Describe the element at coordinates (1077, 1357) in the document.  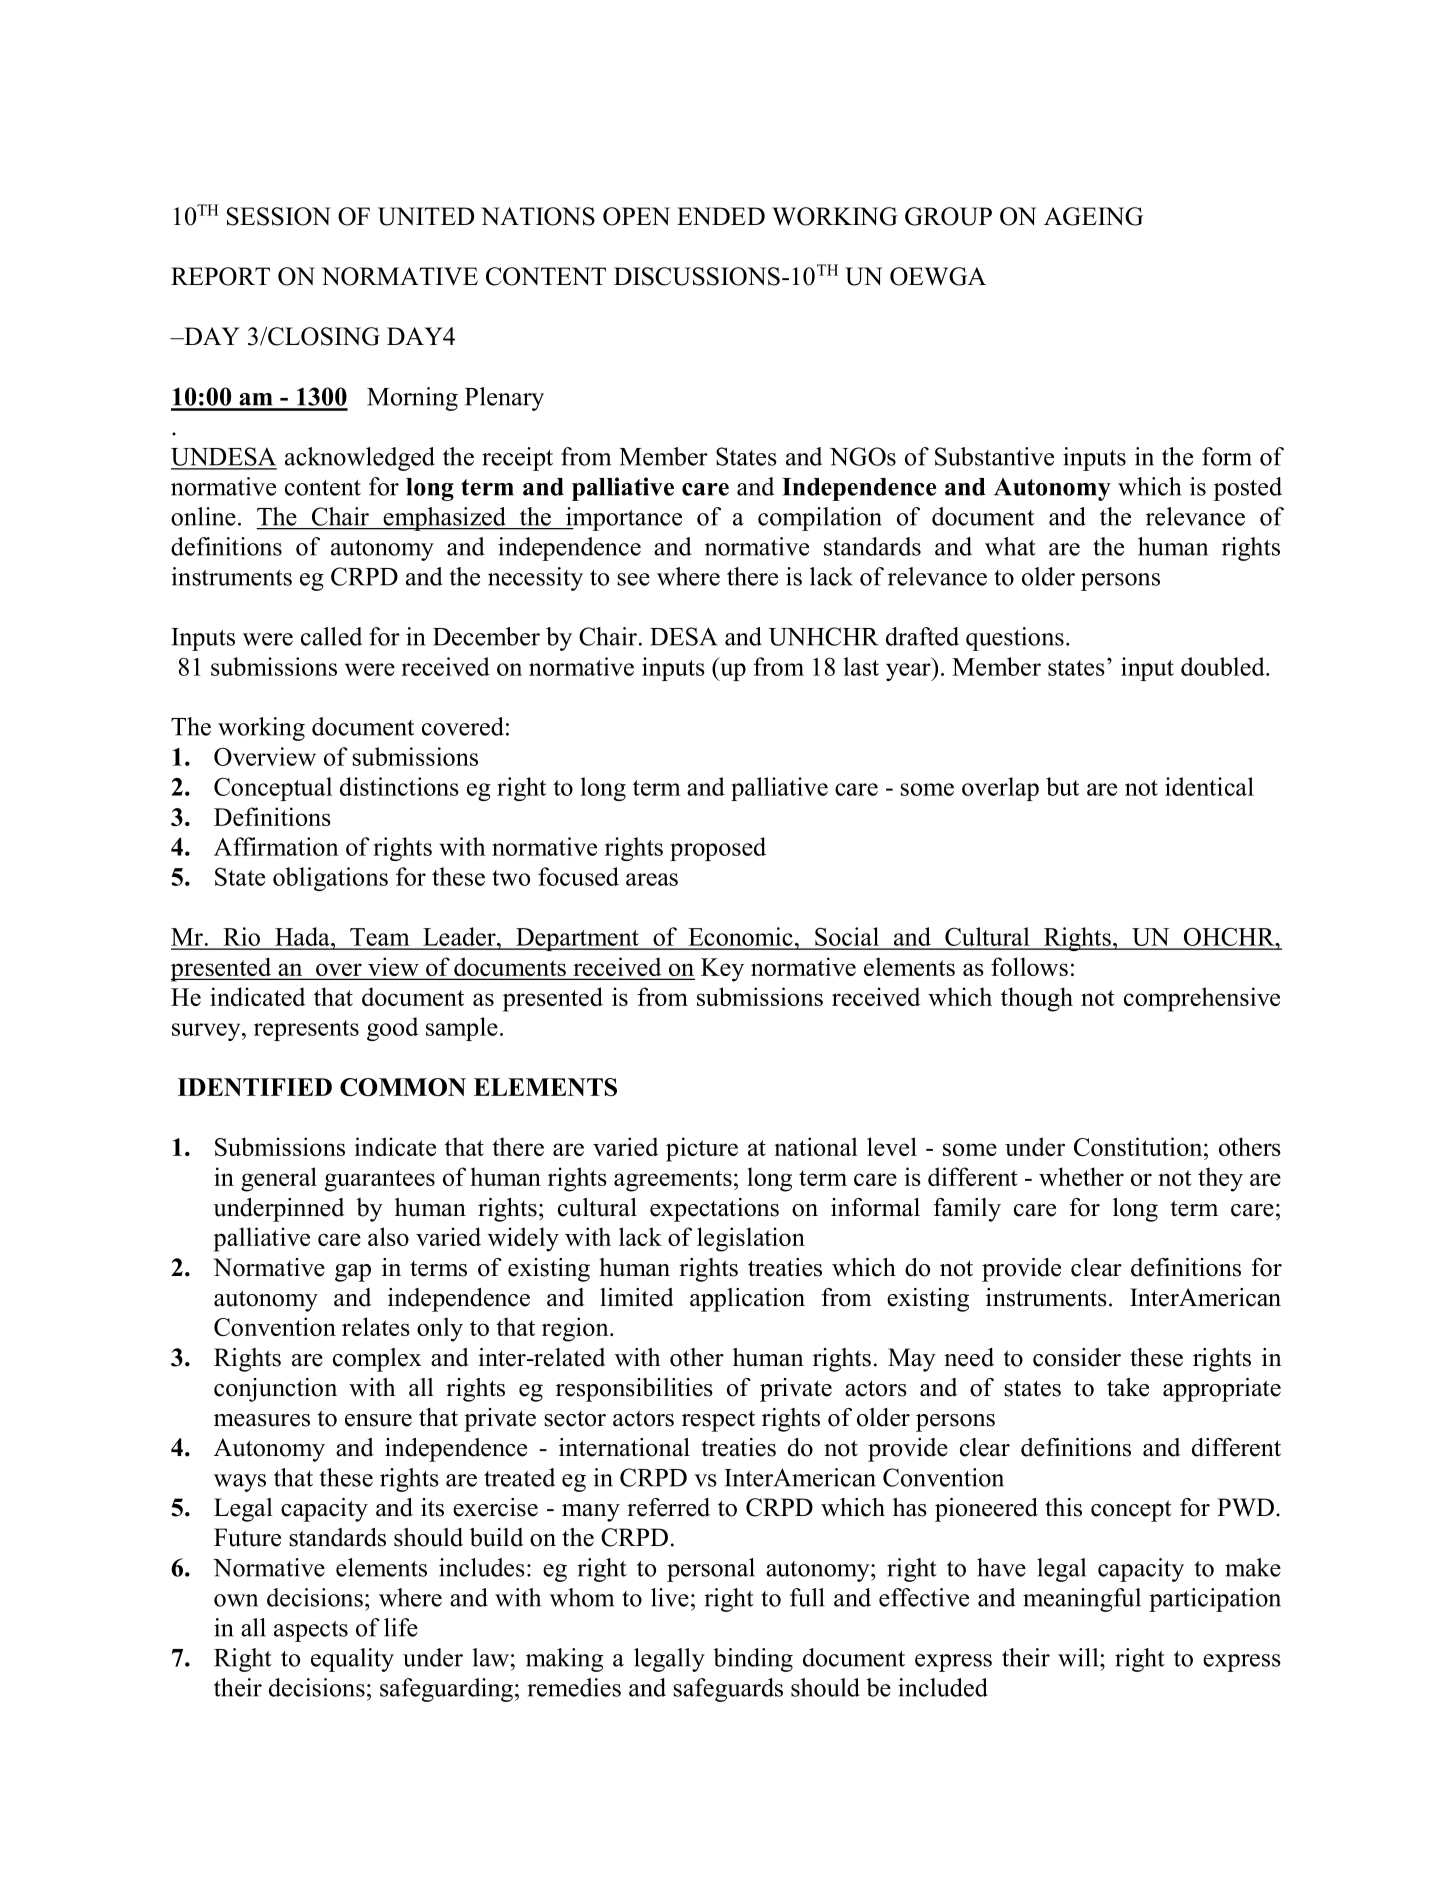
I see `consider` at that location.
